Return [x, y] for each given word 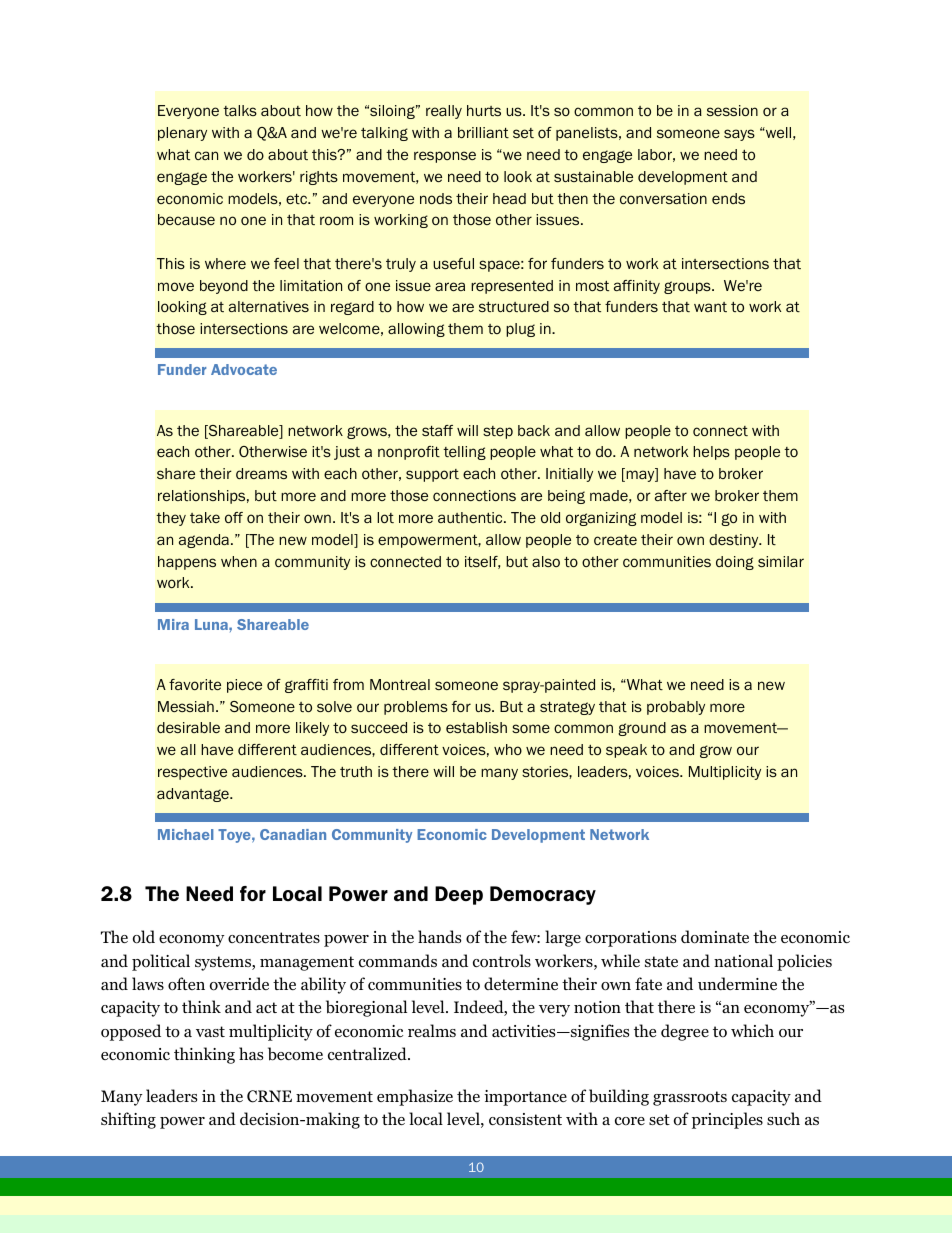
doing [735, 563]
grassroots [690, 1098]
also [546, 561]
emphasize [415, 1097]
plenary [182, 134]
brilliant [483, 132]
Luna [212, 624]
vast [210, 1031]
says [739, 135]
